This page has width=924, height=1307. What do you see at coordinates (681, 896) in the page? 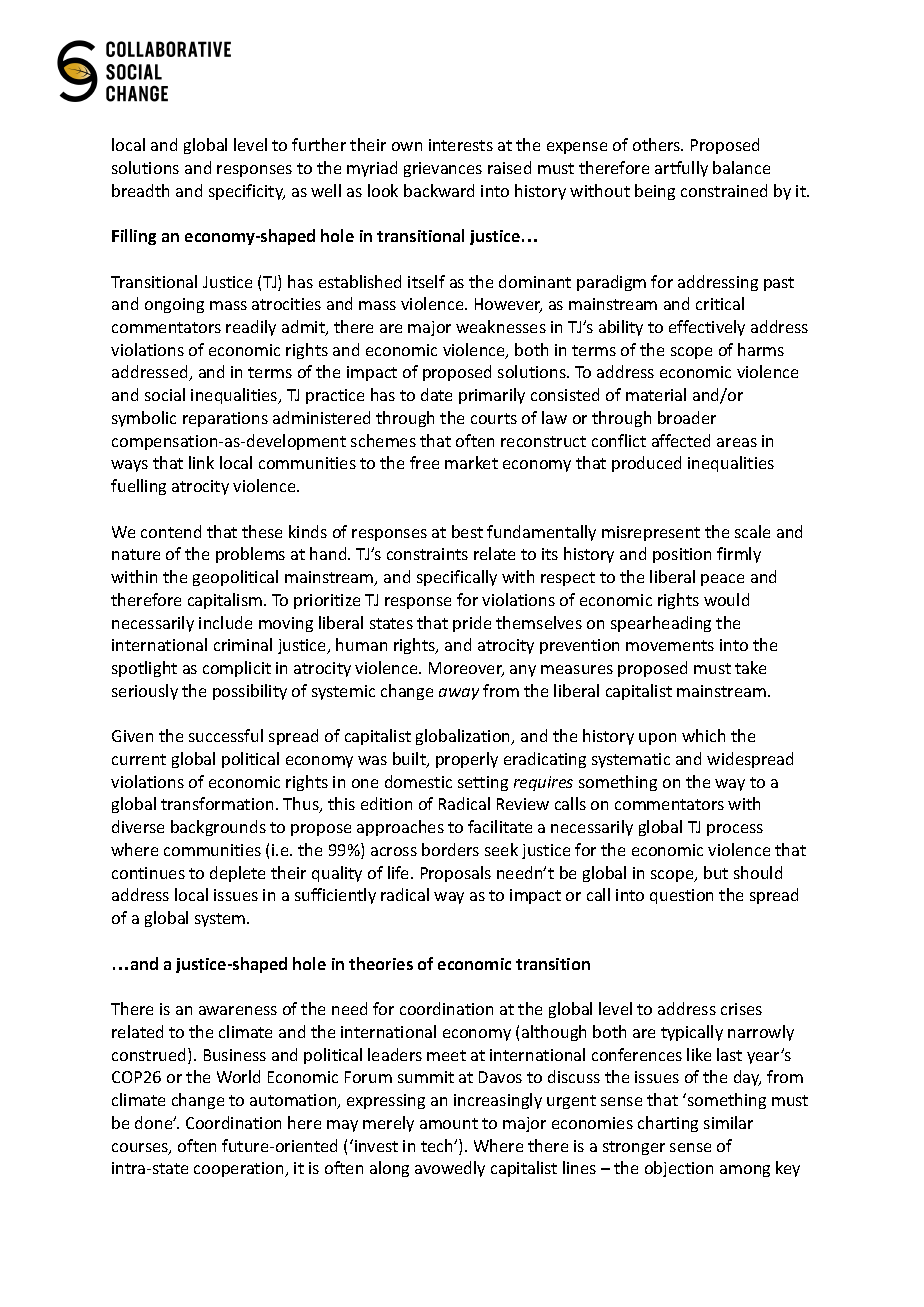
I see `question` at bounding box center [681, 896].
